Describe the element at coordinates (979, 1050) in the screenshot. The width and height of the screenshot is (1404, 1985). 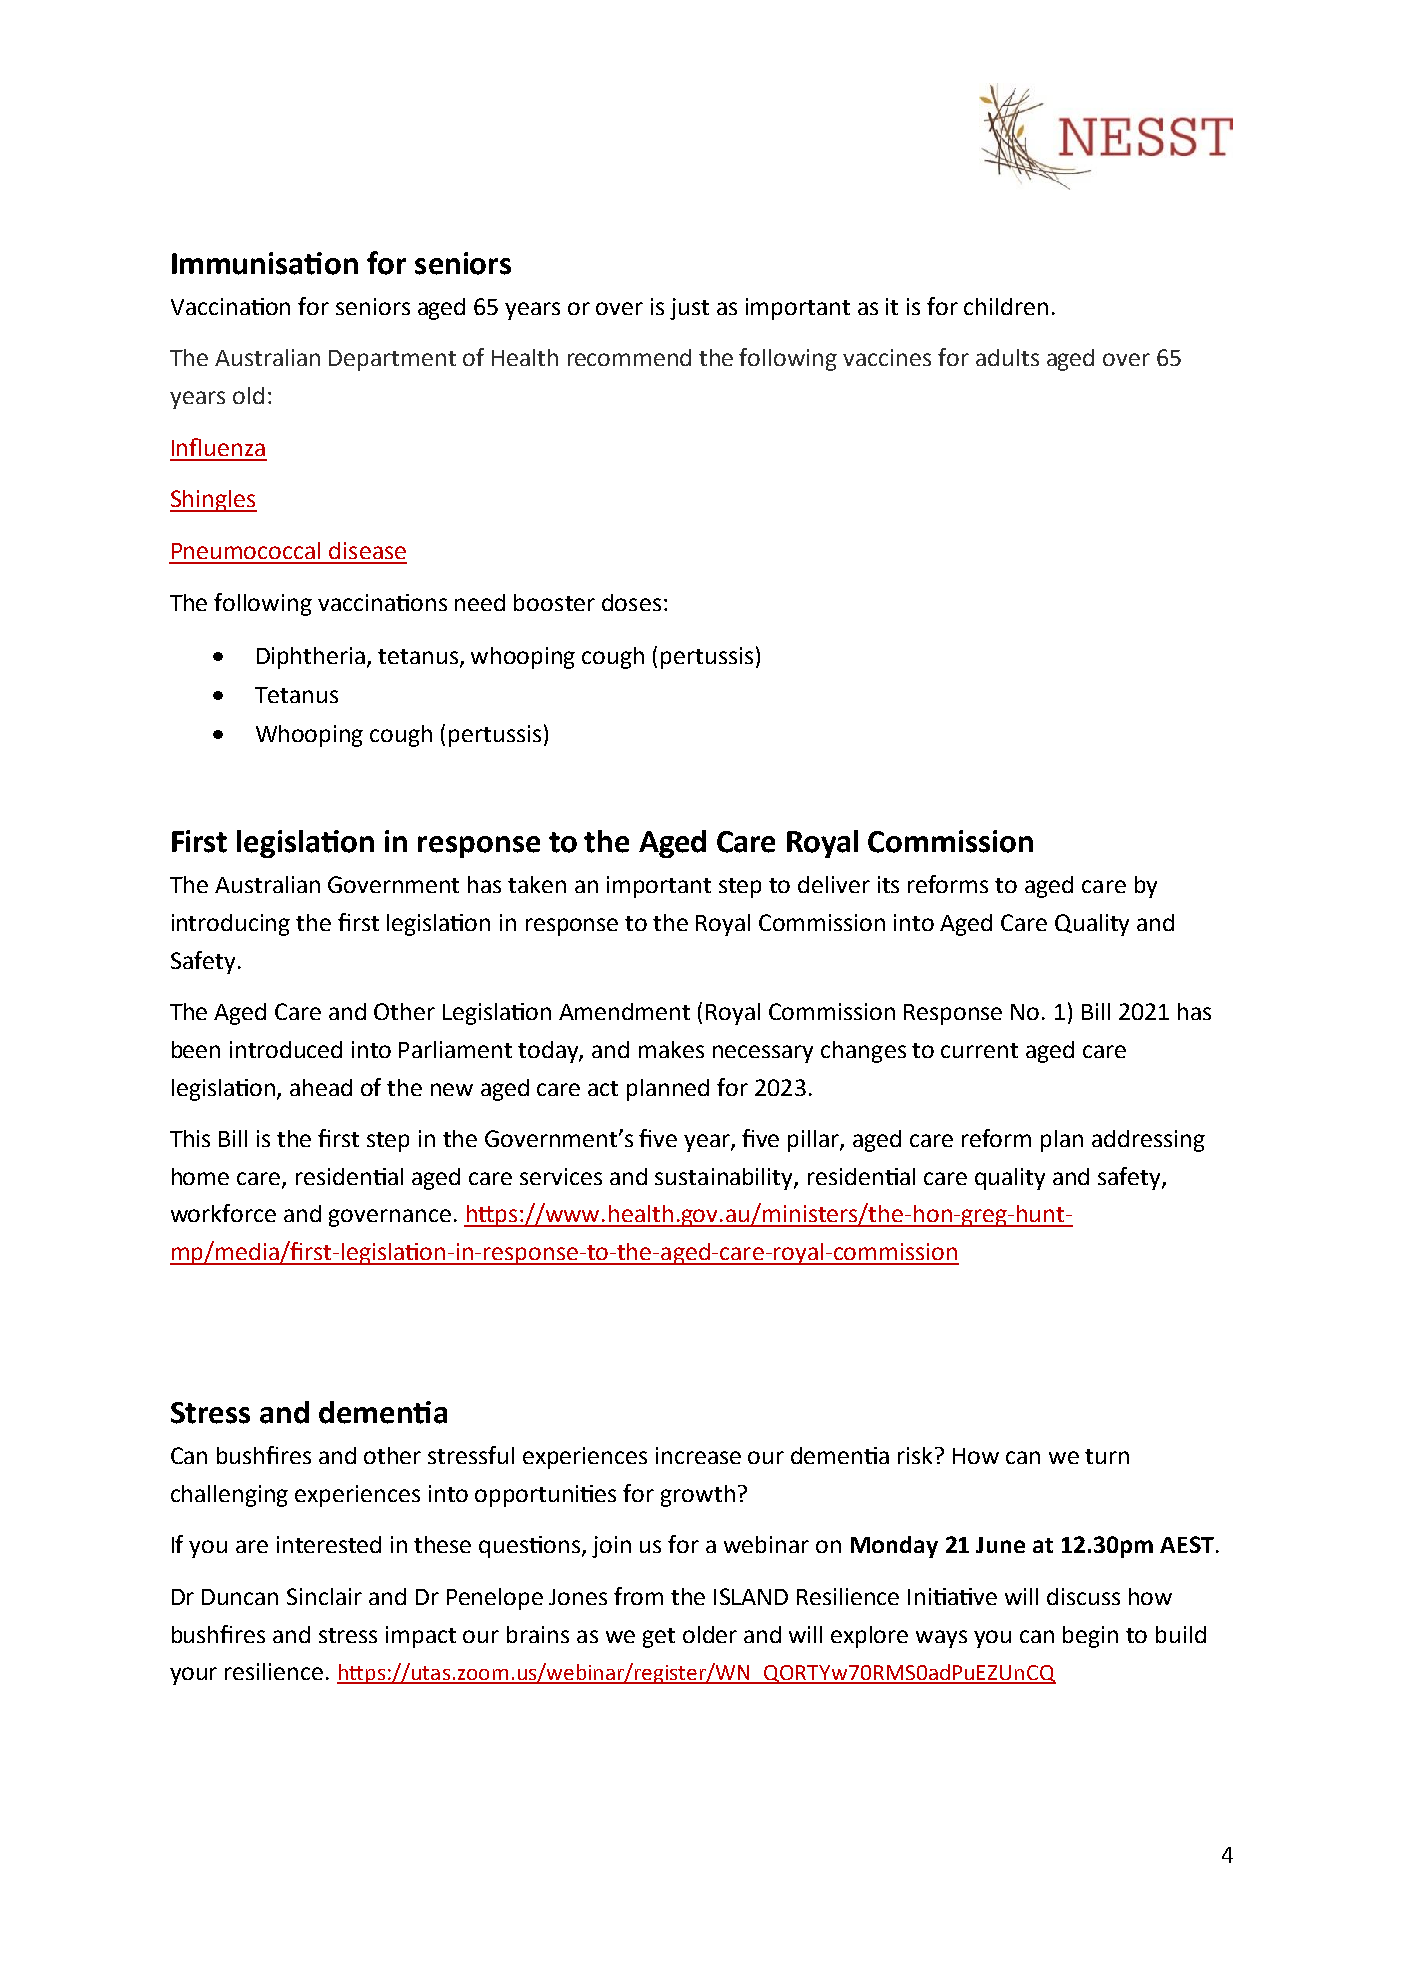
I see `current` at that location.
